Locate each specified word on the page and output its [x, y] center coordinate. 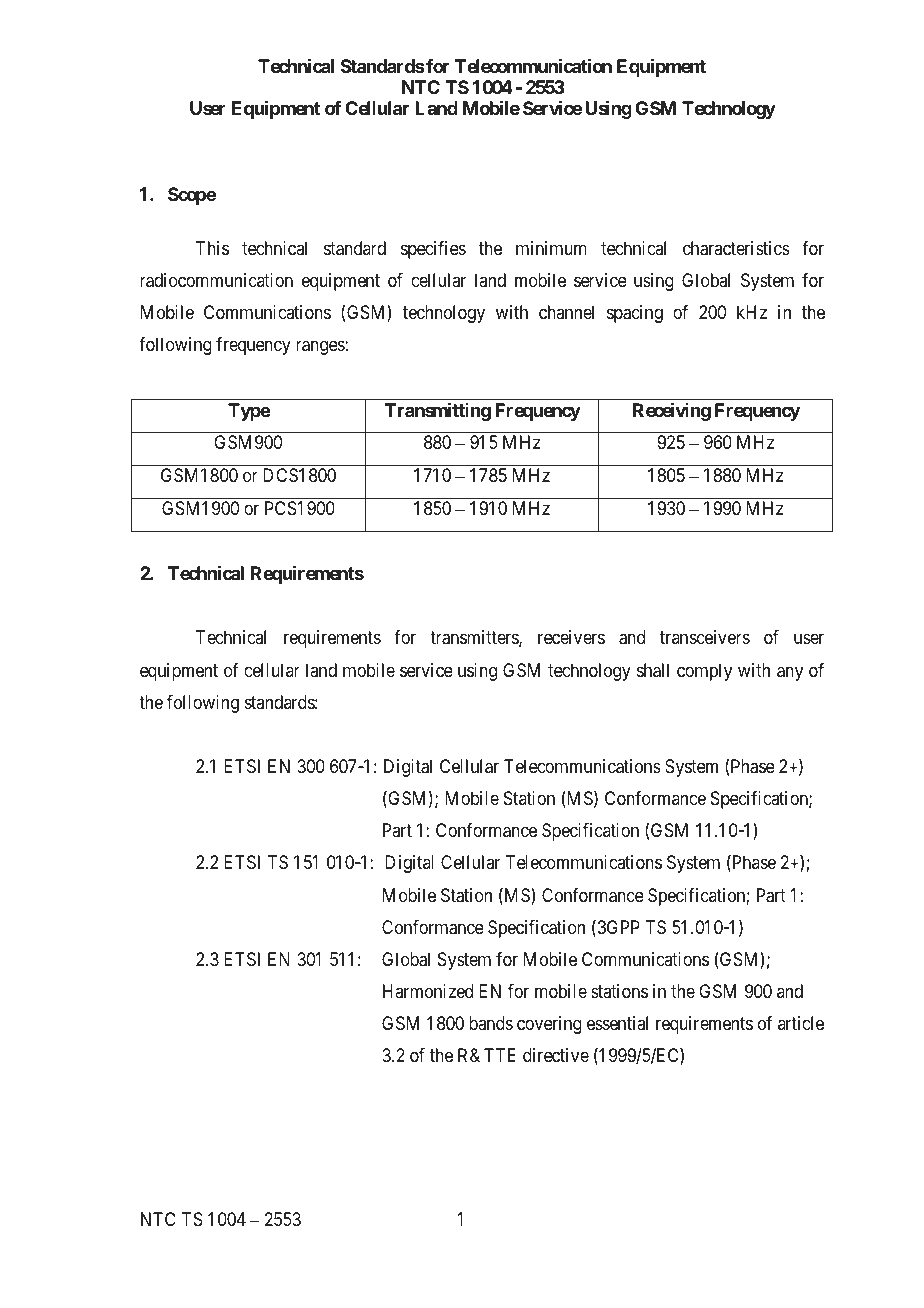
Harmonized [428, 991]
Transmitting [438, 411]
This [212, 248]
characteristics [736, 248]
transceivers [705, 637]
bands [491, 1023]
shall [653, 670]
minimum [551, 248]
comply [704, 672]
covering [549, 1025]
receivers [571, 637]
